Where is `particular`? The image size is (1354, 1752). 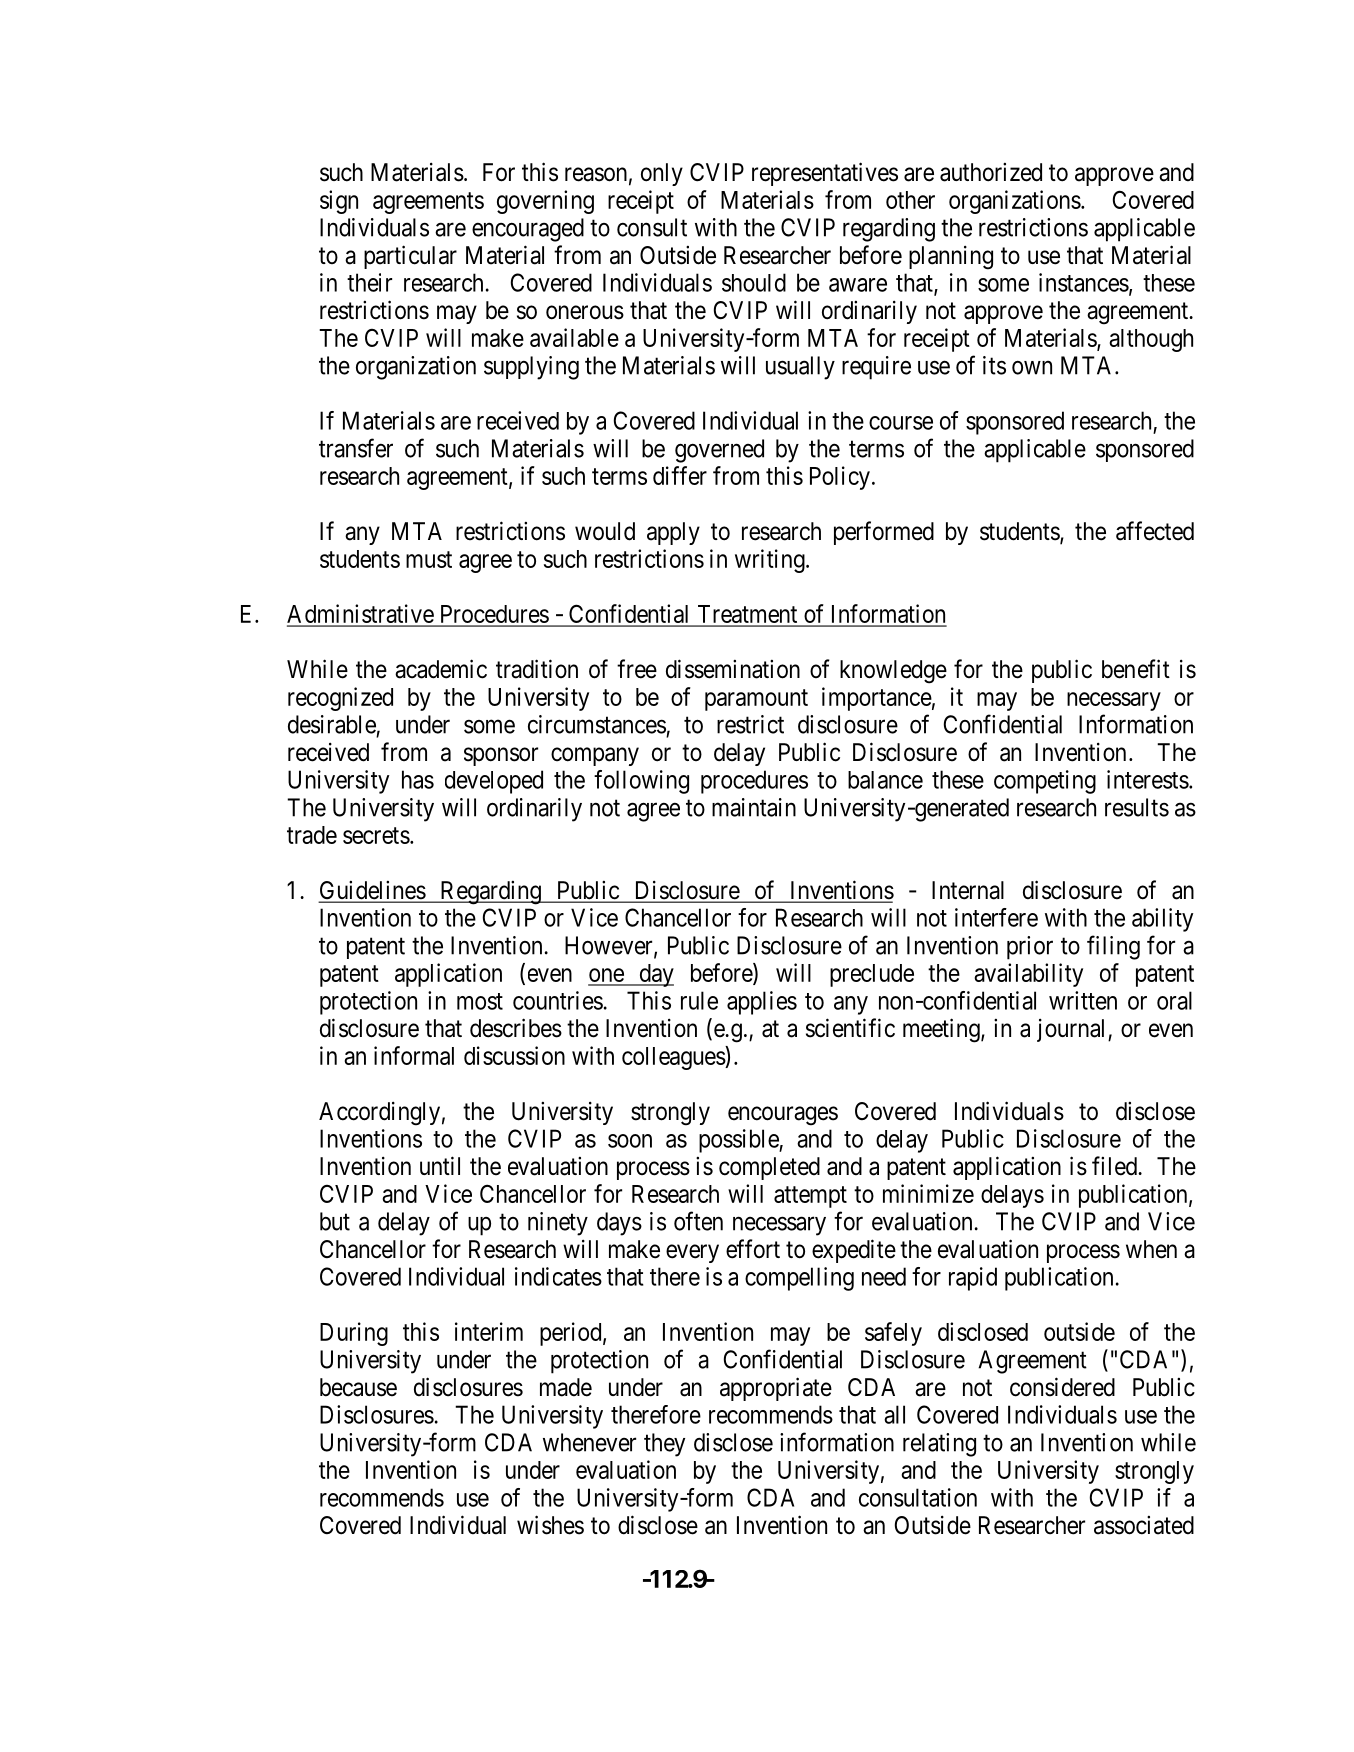 particular is located at coordinates (410, 257).
